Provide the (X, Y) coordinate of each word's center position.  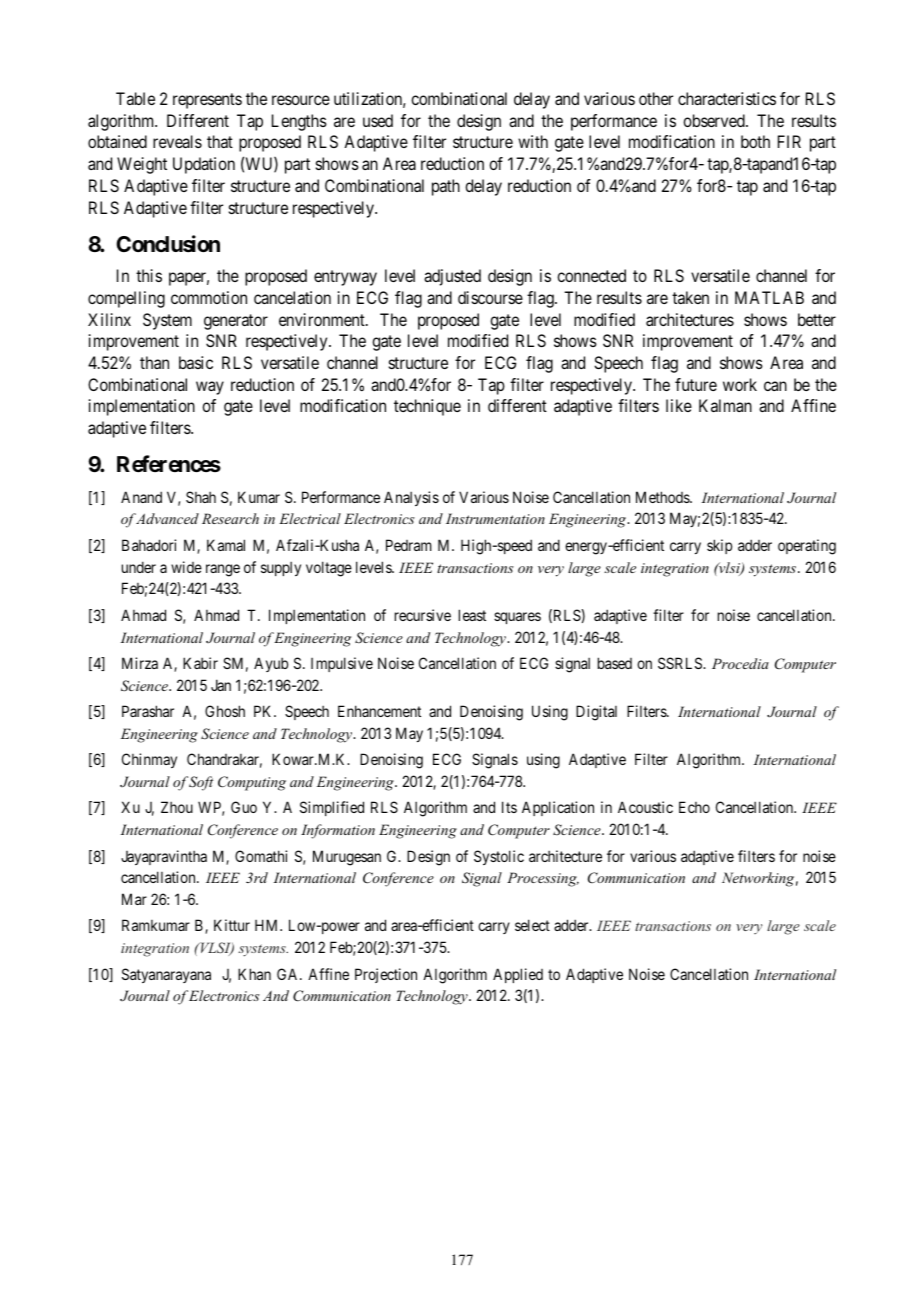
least (472, 615)
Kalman (725, 405)
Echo (694, 807)
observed (715, 120)
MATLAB (769, 297)
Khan (254, 974)
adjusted (452, 277)
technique (427, 407)
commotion (209, 297)
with (533, 141)
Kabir (200, 663)
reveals (177, 141)
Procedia (740, 663)
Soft (201, 783)
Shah (201, 497)
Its (509, 807)
